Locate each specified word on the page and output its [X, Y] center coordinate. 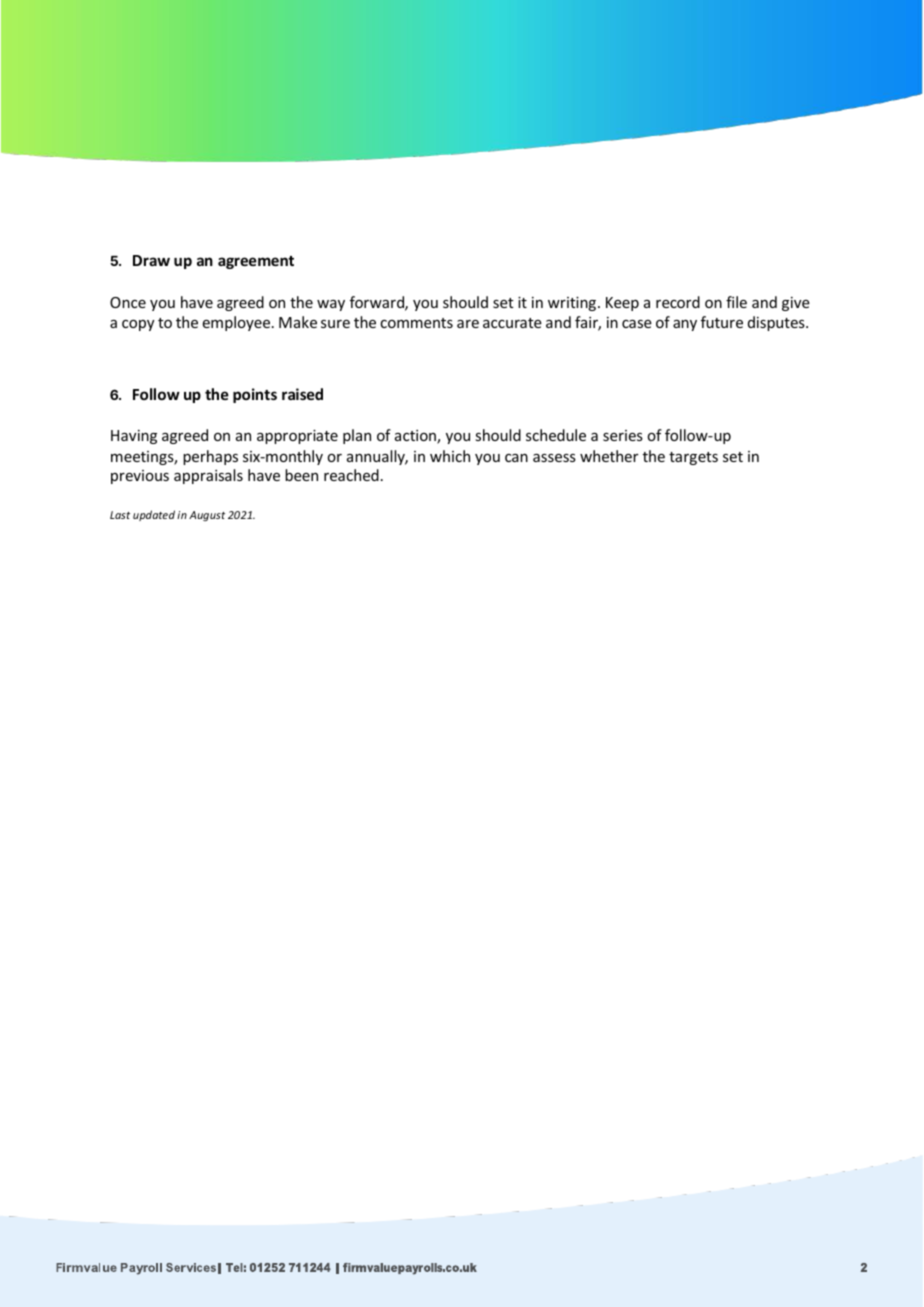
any [685, 325]
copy [138, 325]
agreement [256, 262]
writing [573, 304]
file [736, 302]
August [207, 516]
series [623, 435]
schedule [556, 435]
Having [134, 437]
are [468, 324]
